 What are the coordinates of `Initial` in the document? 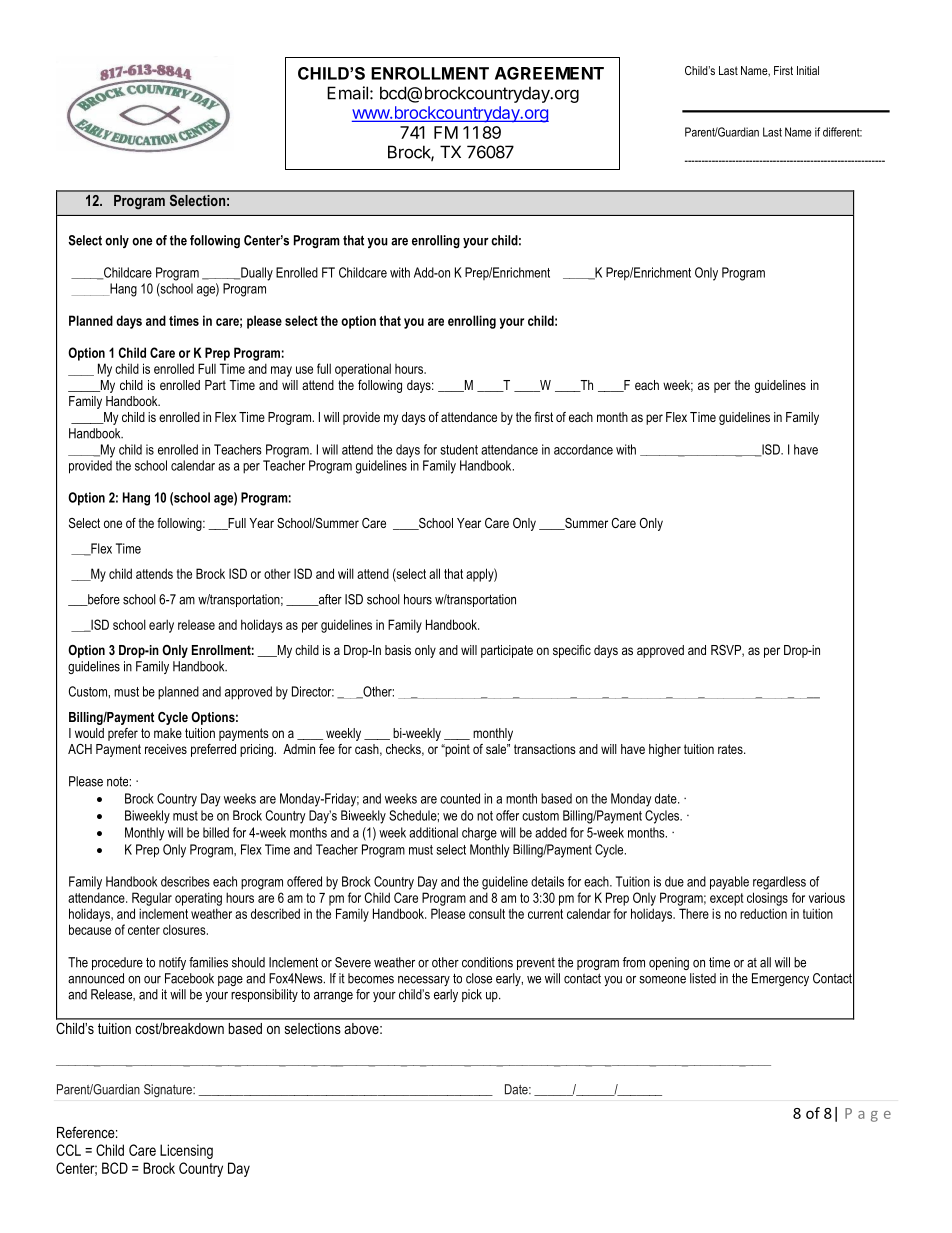 It's located at (808, 70).
